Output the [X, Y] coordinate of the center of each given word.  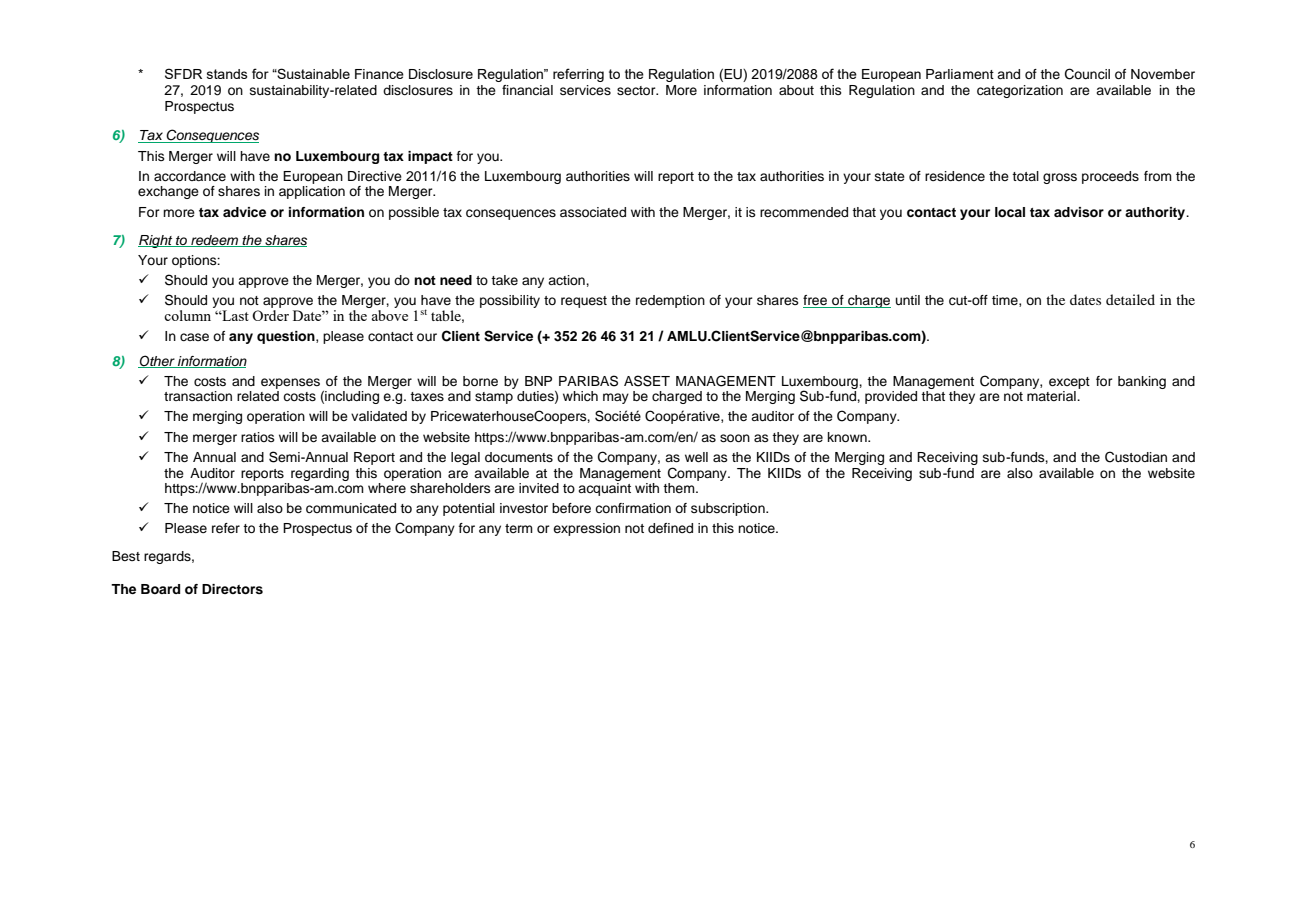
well [696, 457]
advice [244, 212]
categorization [1020, 91]
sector [637, 90]
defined [670, 528]
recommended [804, 212]
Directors [232, 589]
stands [227, 74]
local [1010, 212]
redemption [670, 301]
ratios [258, 437]
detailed [1130, 299]
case [194, 337]
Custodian [1136, 457]
